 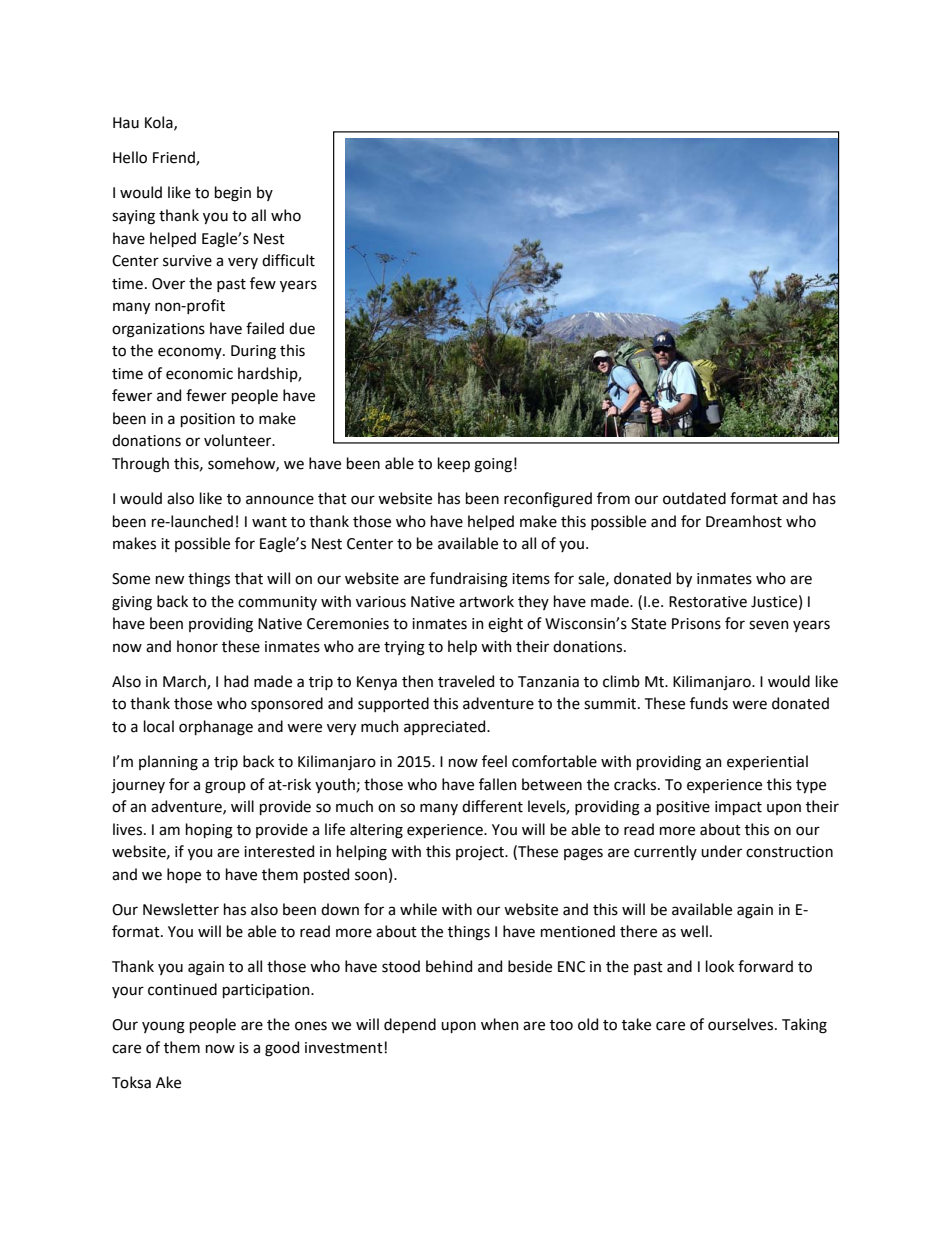 What do you see at coordinates (185, 682) in the screenshot?
I see `March` at bounding box center [185, 682].
